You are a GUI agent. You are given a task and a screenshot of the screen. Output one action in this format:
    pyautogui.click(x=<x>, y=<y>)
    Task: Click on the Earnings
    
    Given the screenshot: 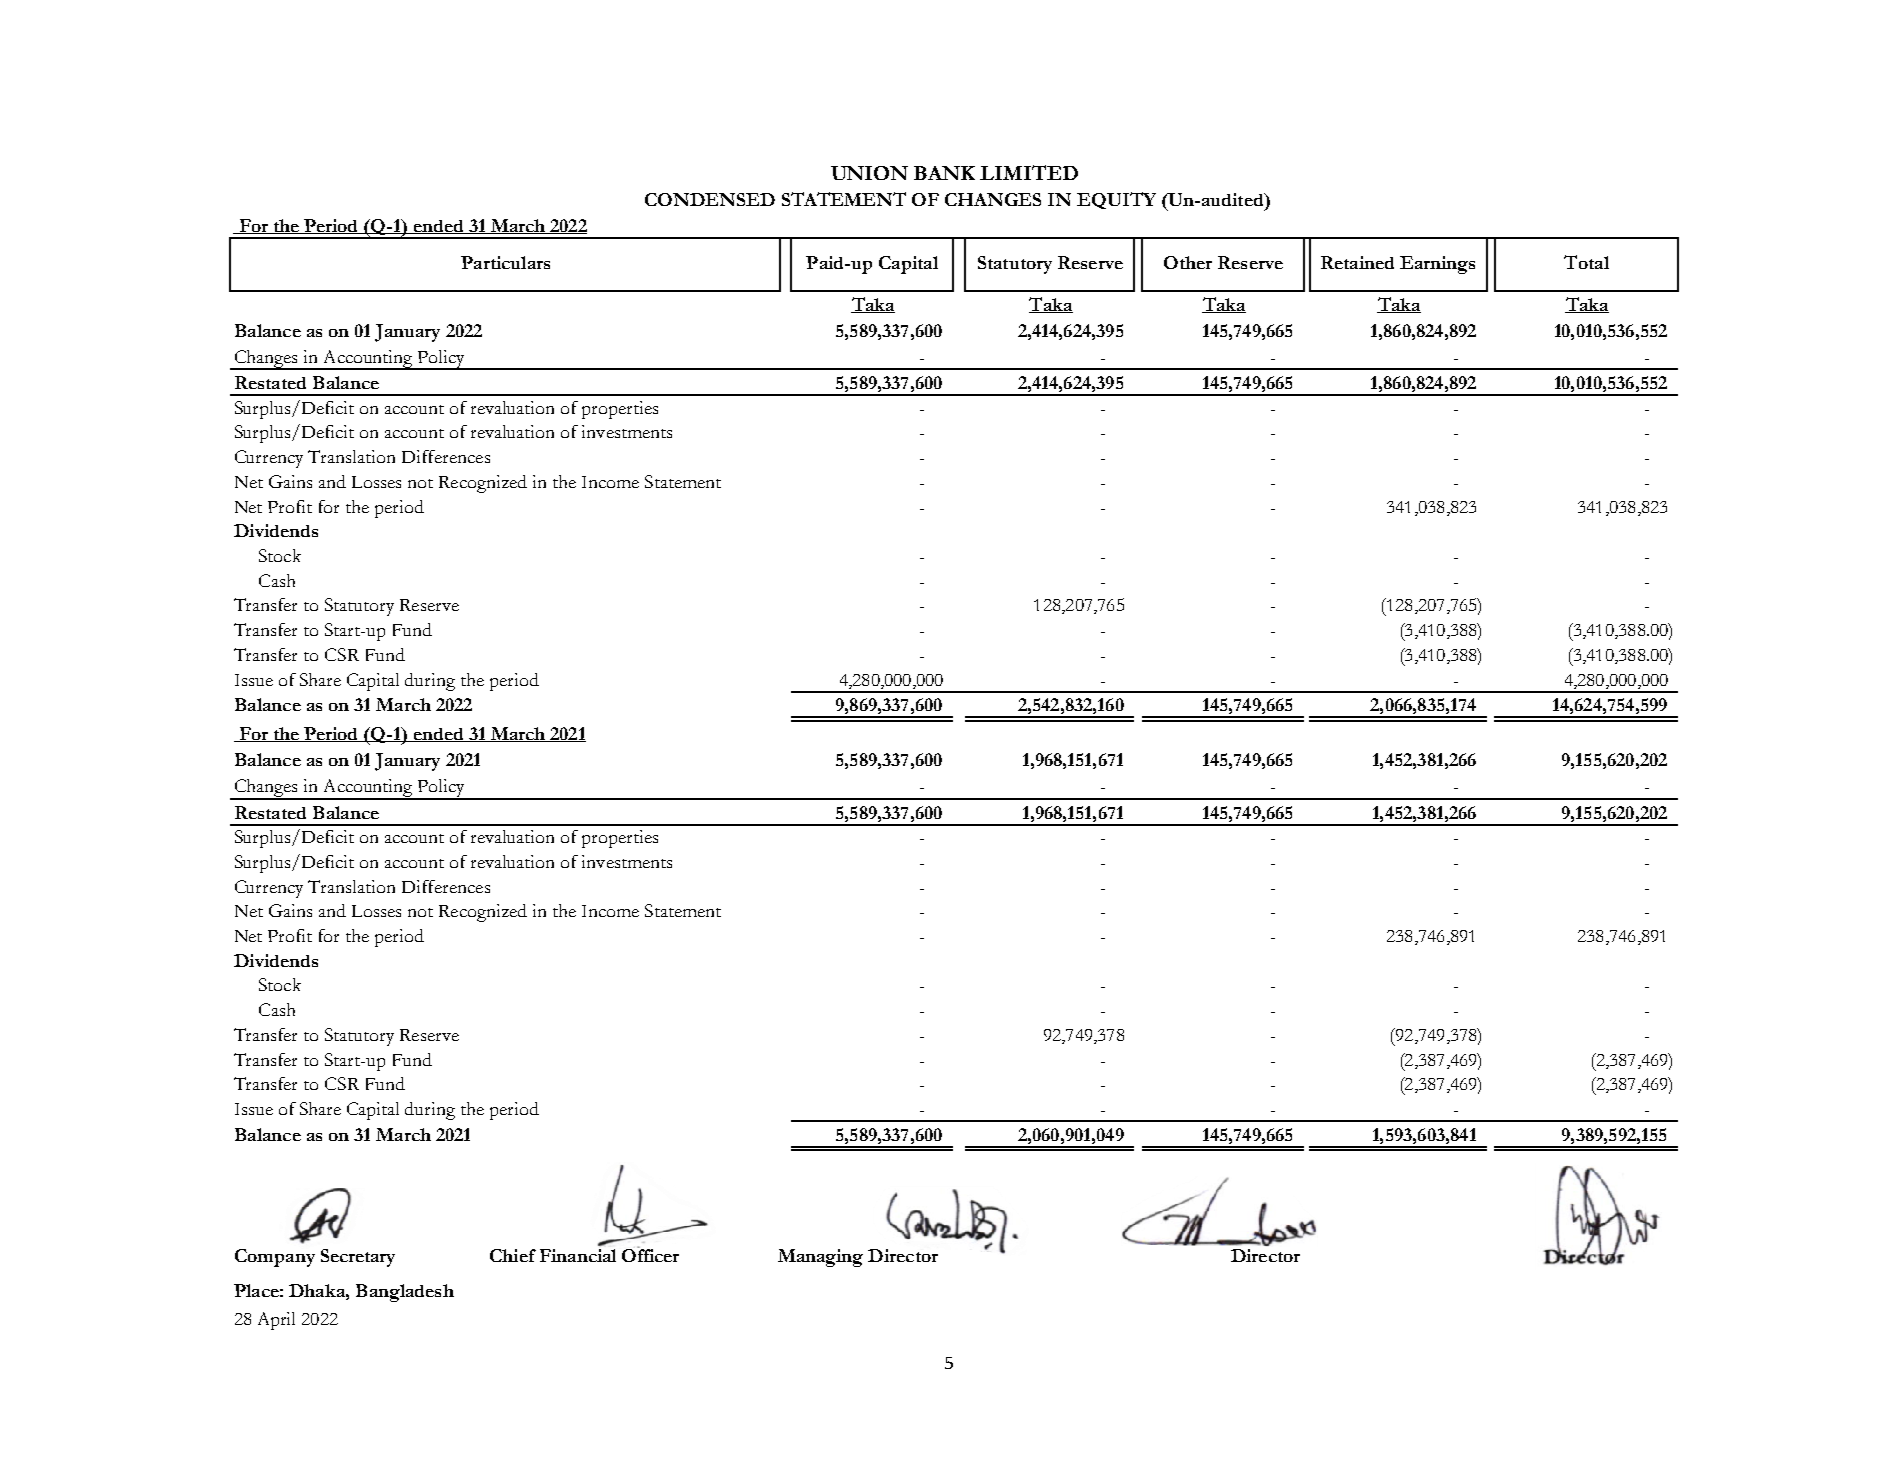 What is the action you would take?
    pyautogui.click(x=1437, y=265)
